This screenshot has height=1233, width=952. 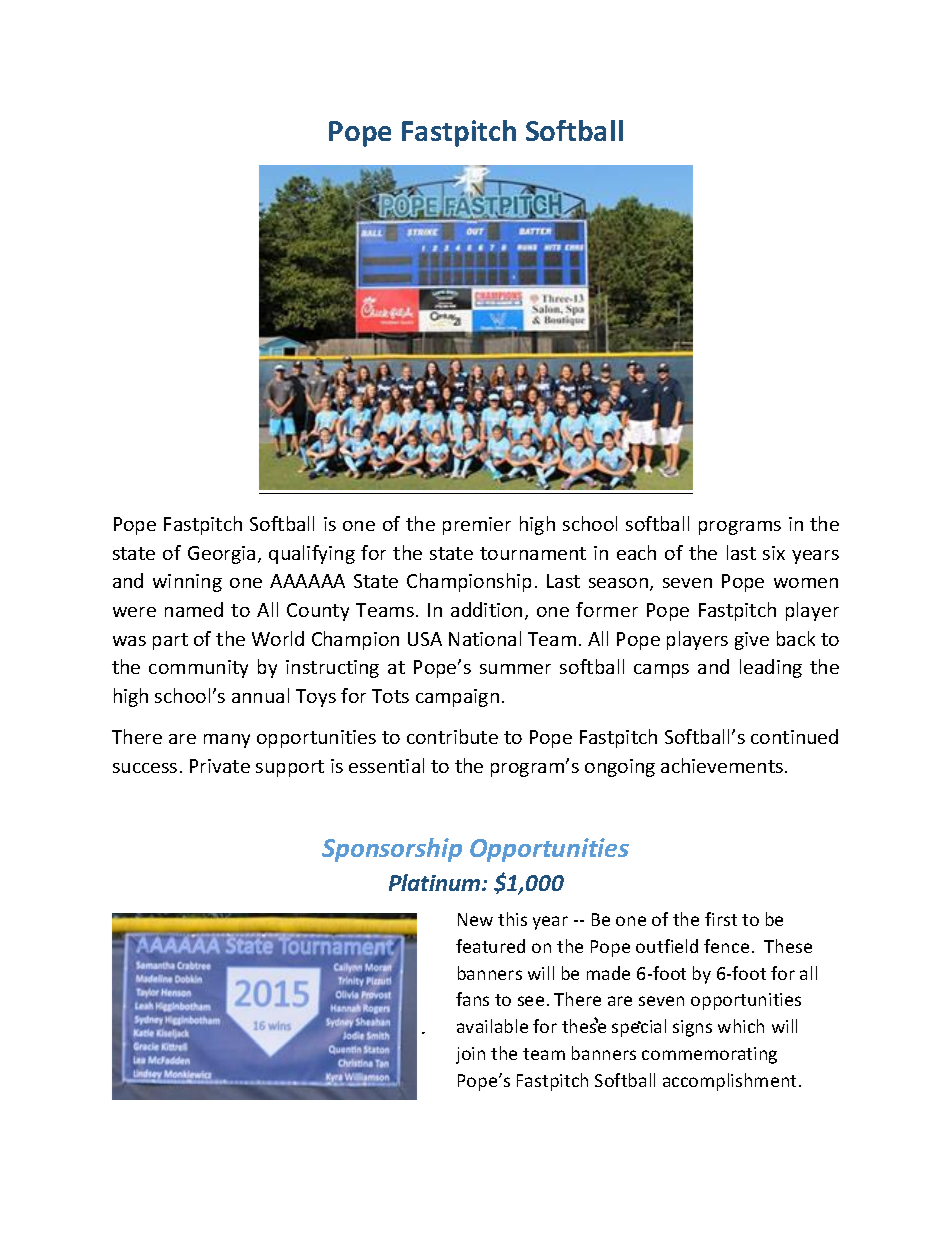 What do you see at coordinates (436, 882) in the screenshot?
I see `Platinum` at bounding box center [436, 882].
